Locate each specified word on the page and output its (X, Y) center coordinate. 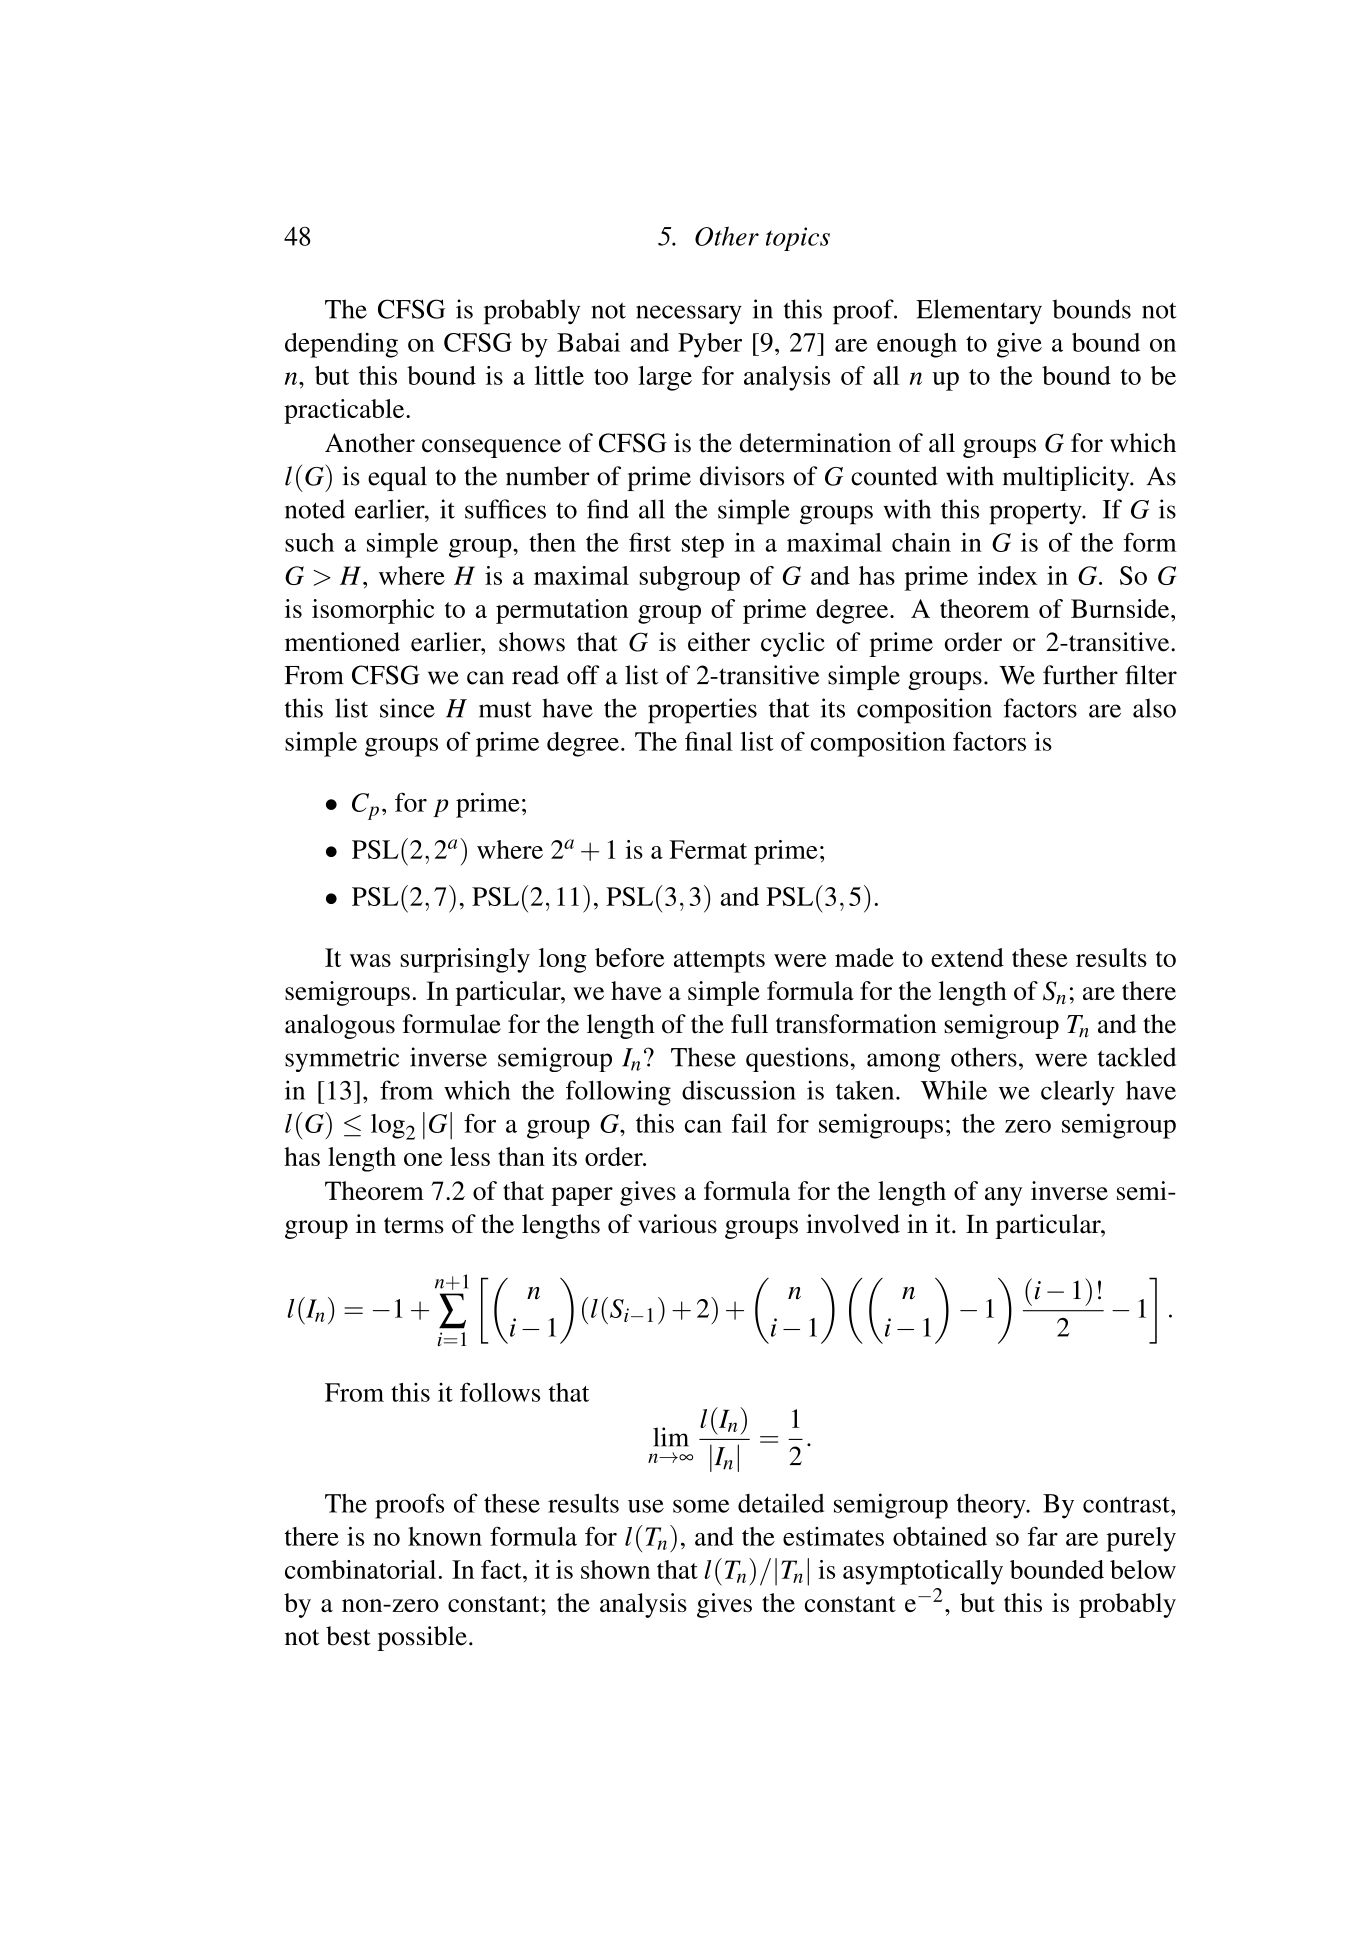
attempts (719, 962)
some (701, 1506)
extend (967, 957)
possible (422, 1638)
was (370, 960)
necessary (689, 315)
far (1043, 1536)
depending (341, 345)
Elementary (979, 311)
